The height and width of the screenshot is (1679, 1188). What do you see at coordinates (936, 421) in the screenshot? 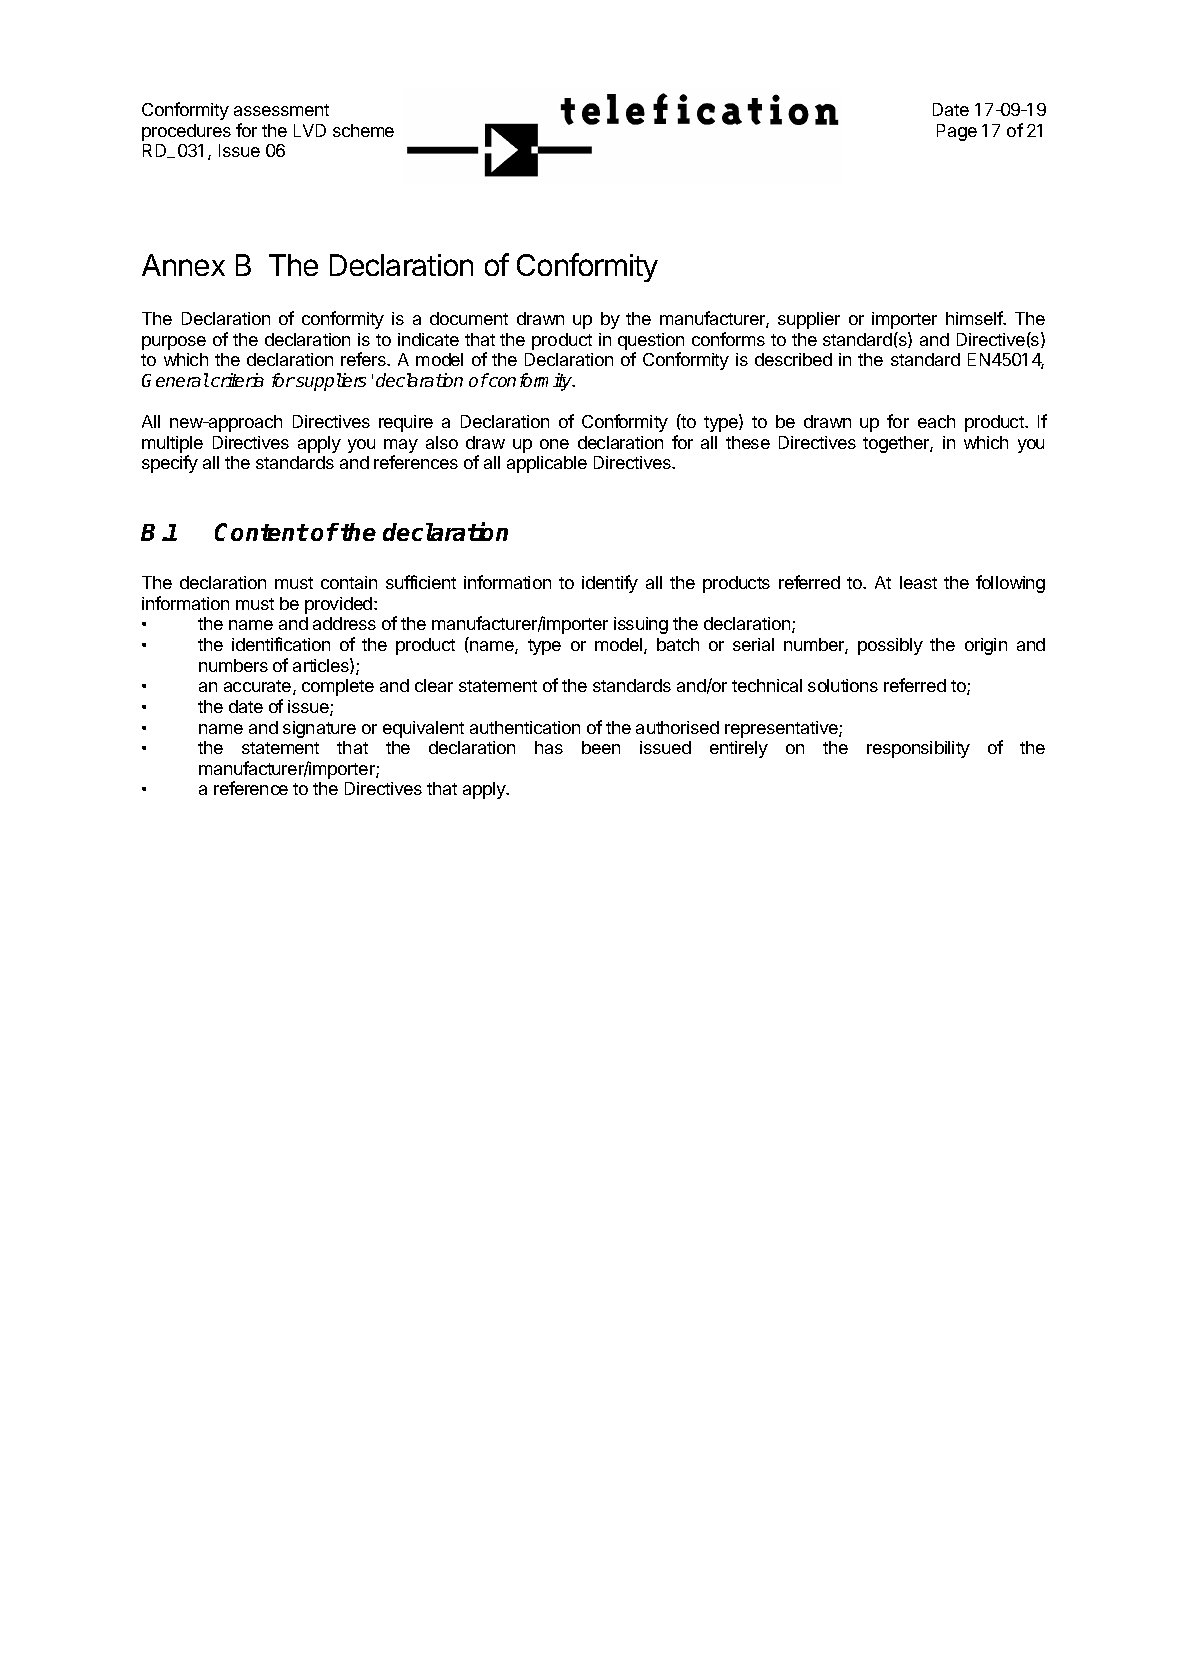
I see `each` at bounding box center [936, 421].
